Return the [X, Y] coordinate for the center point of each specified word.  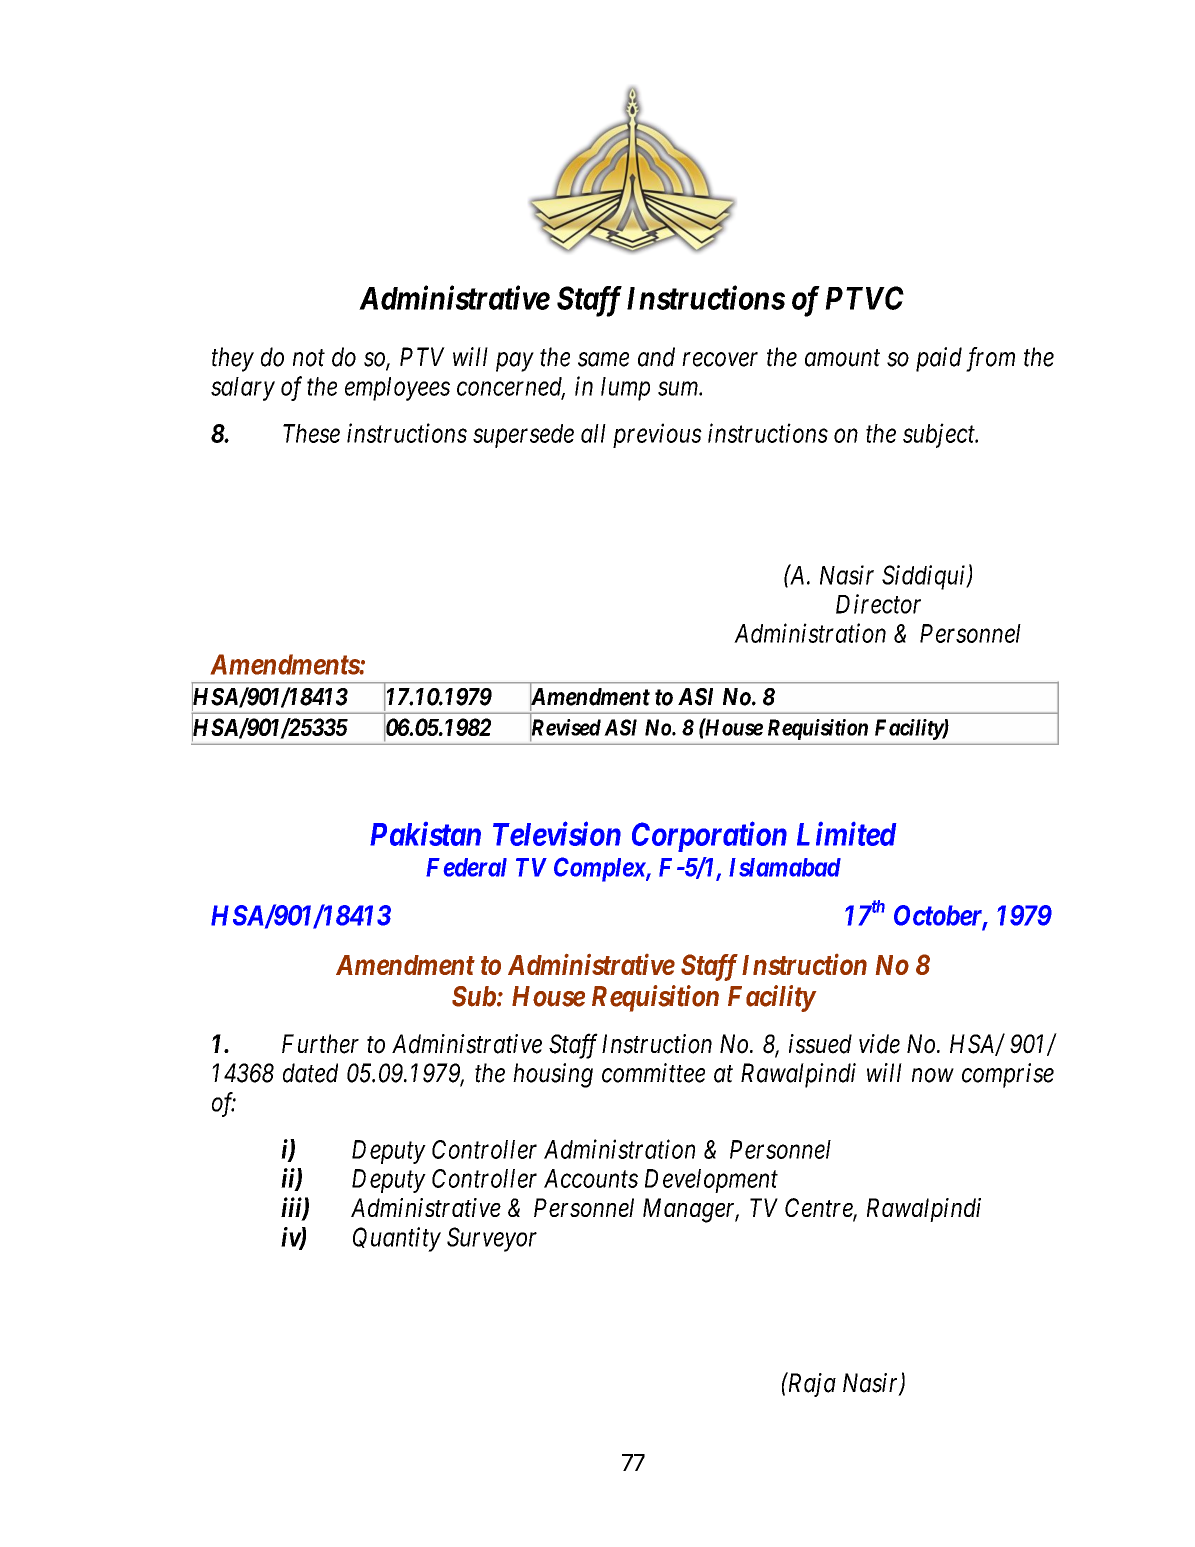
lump [625, 389]
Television [557, 833]
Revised [565, 728]
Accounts [591, 1178]
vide [879, 1044]
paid [939, 359]
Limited [846, 834]
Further [320, 1044]
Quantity [397, 1239]
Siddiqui [925, 577]
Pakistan [425, 834]
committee [653, 1073]
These [311, 433]
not [309, 358]
